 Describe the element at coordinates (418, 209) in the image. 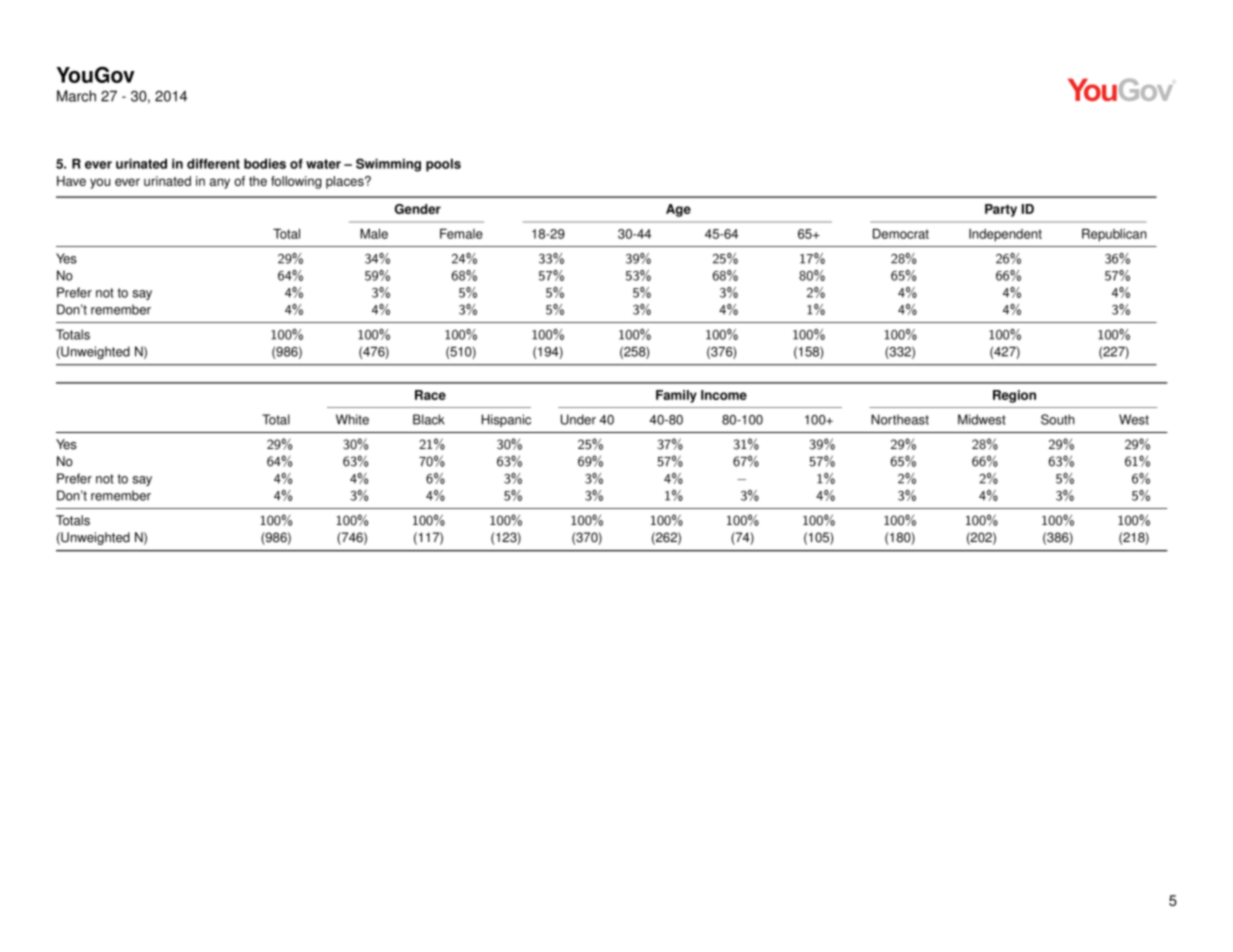

I see `Gender` at that location.
